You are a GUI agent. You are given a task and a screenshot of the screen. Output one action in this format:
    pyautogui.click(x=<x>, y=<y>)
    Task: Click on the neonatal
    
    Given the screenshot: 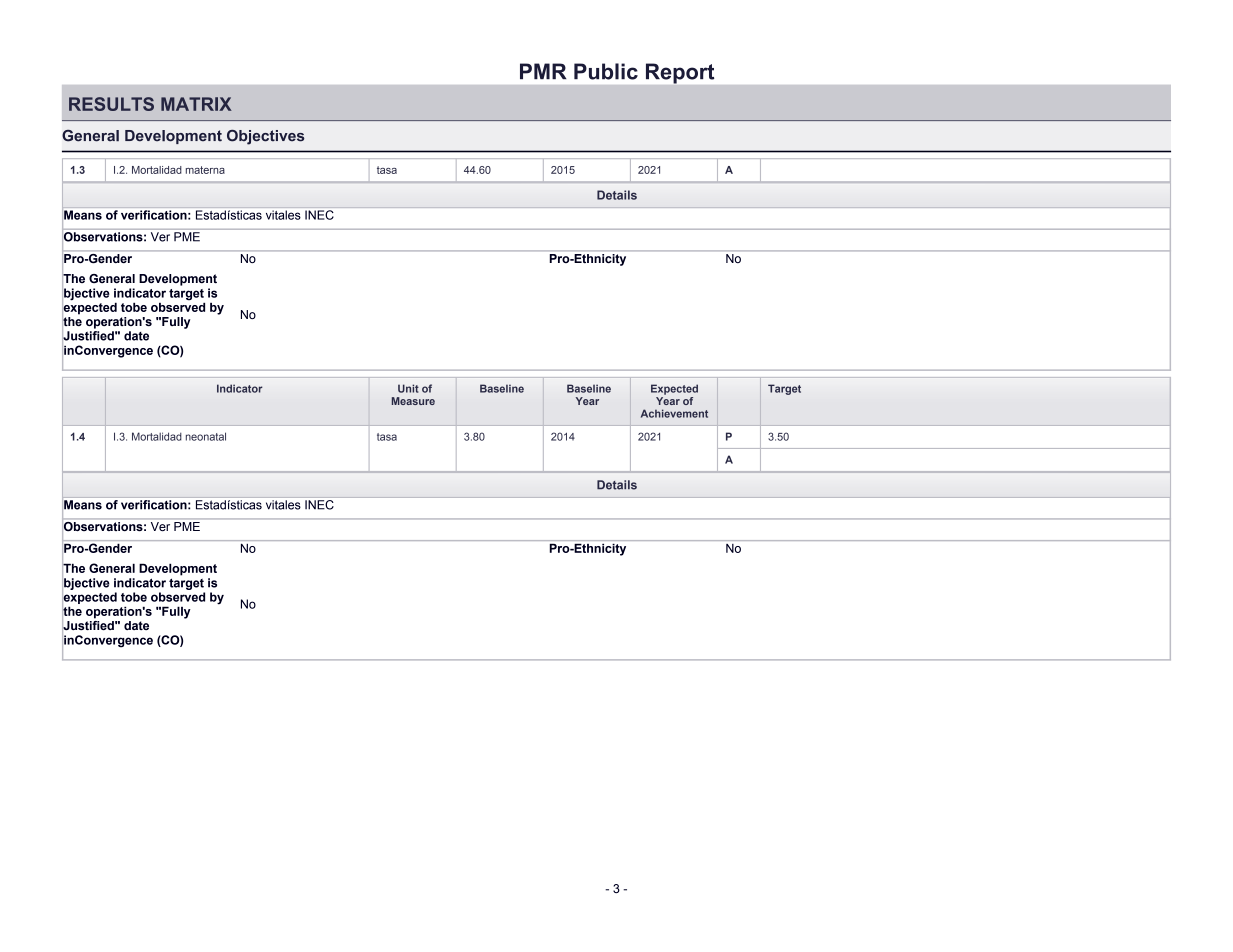 What is the action you would take?
    pyautogui.click(x=206, y=436)
